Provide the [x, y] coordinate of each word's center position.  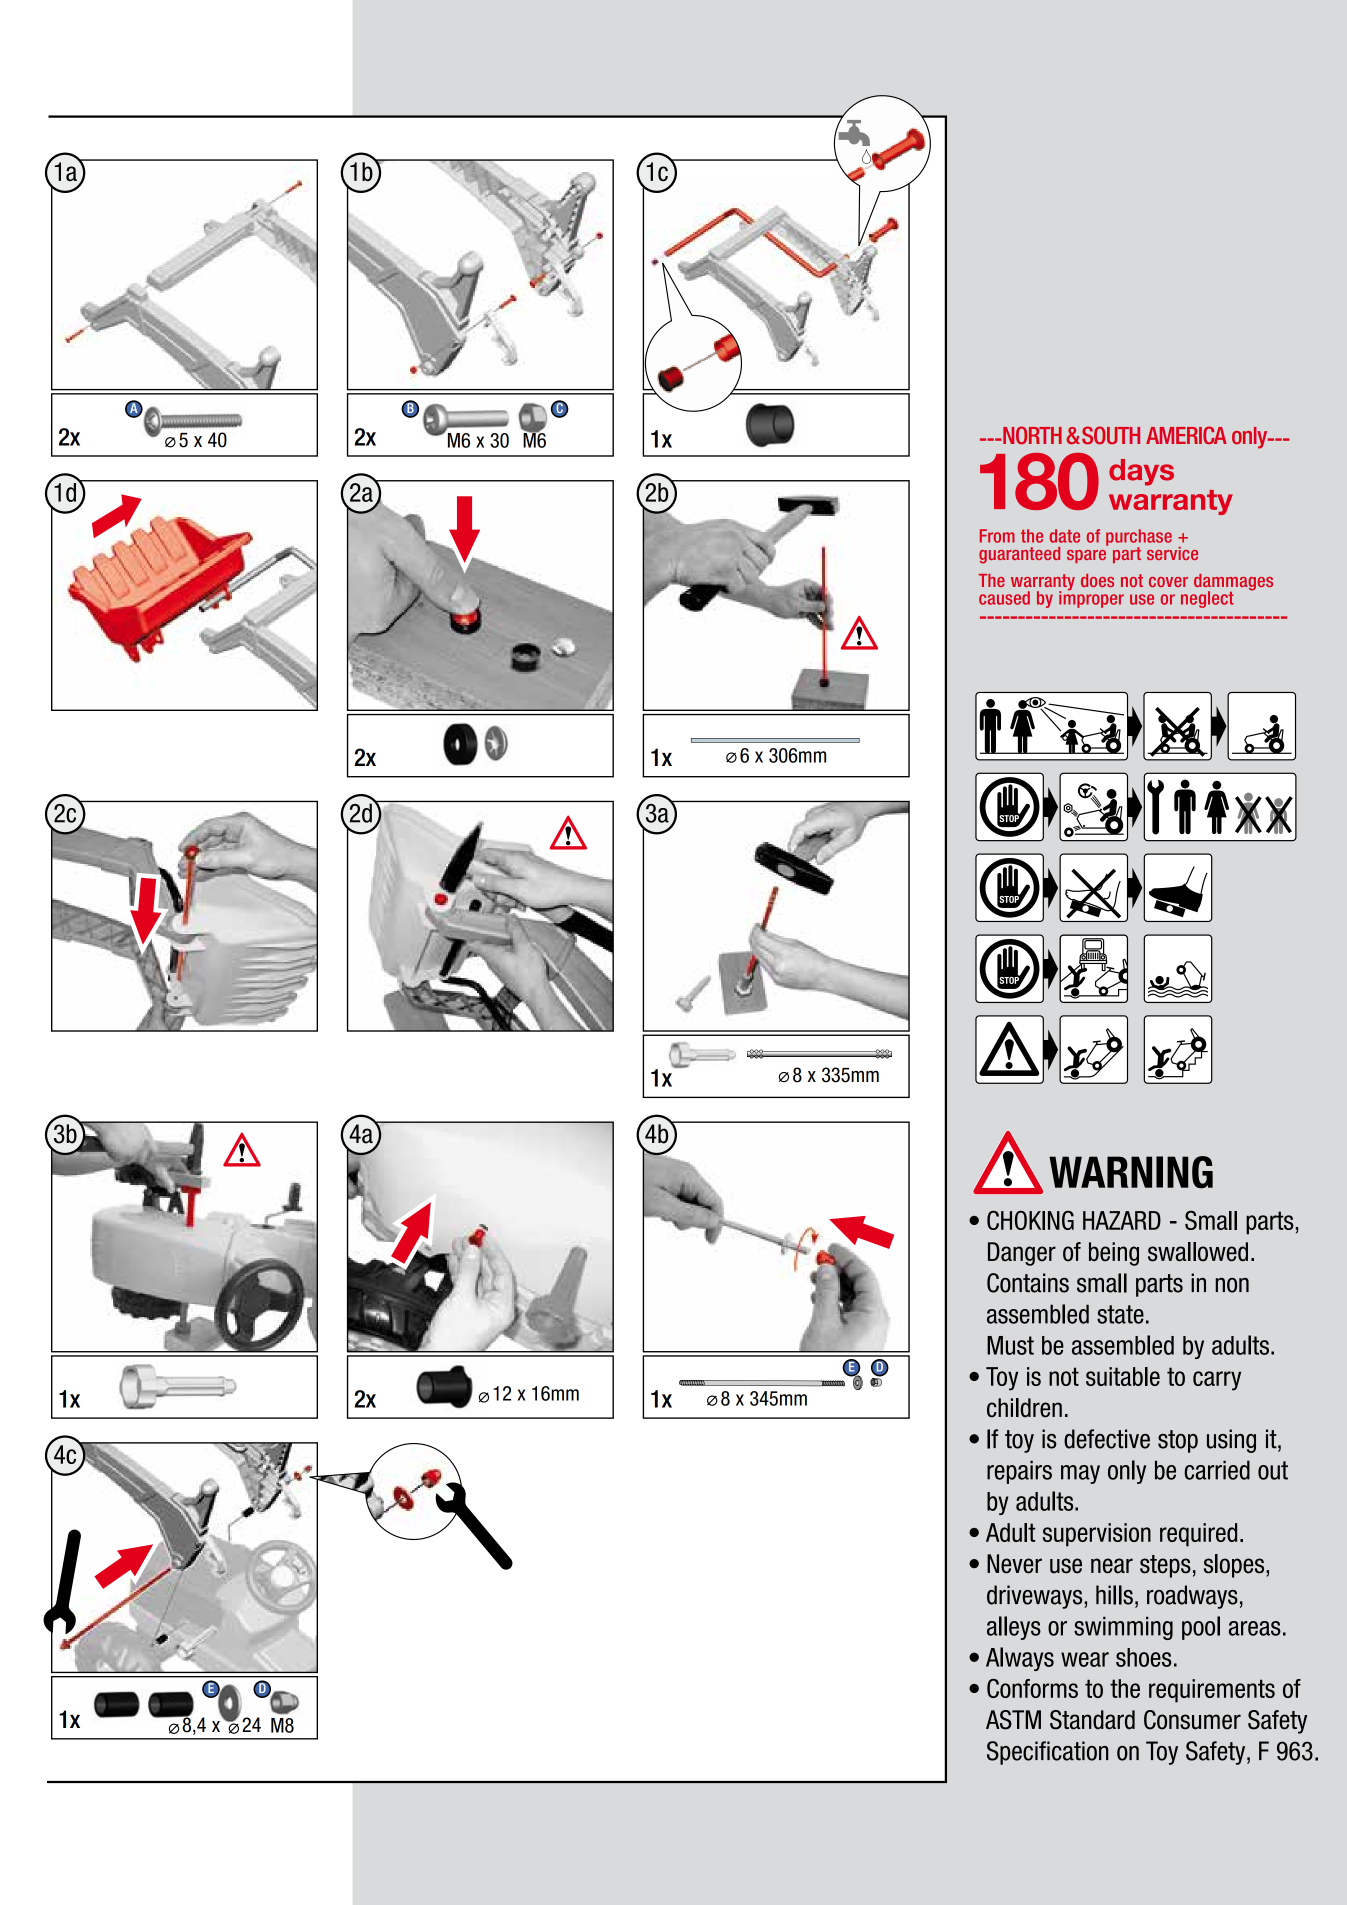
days [1141, 472]
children [1024, 1408]
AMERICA [1186, 435]
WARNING [1131, 1172]
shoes [1144, 1657]
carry [1217, 1381]
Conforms [1032, 1688]
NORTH [1031, 435]
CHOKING [1030, 1220]
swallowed [1198, 1252]
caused [1004, 598]
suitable [1123, 1376]
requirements [1212, 1691]
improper [1091, 598]
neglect [1207, 599]
